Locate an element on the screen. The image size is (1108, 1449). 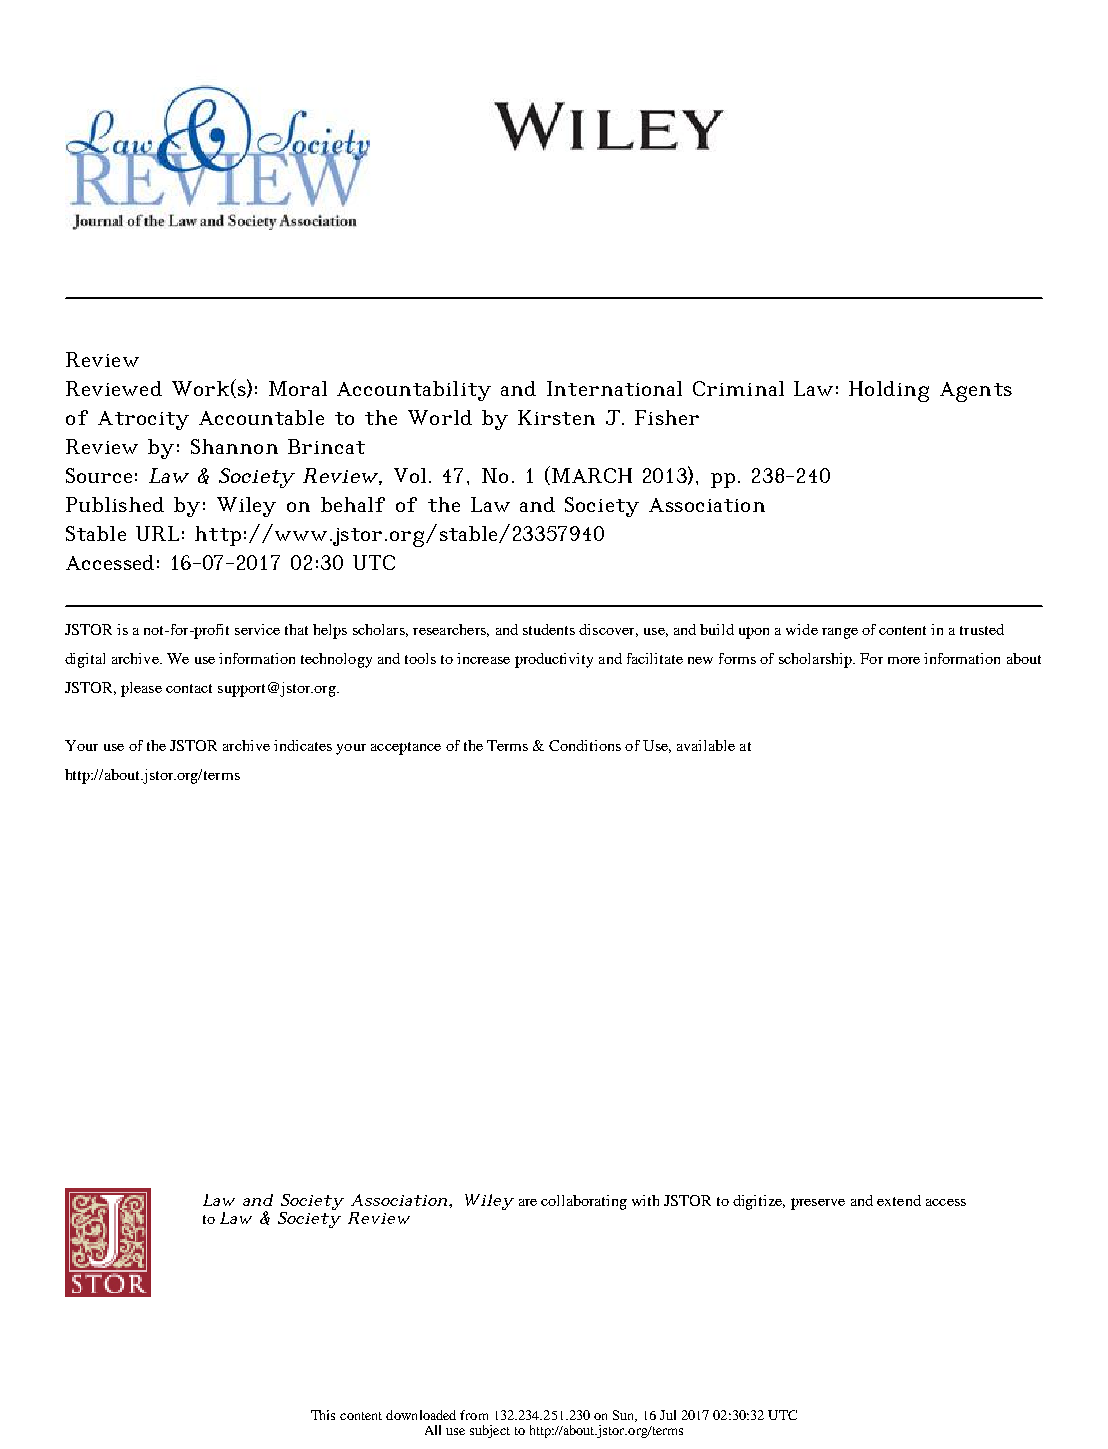
Holding is located at coordinates (889, 391).
